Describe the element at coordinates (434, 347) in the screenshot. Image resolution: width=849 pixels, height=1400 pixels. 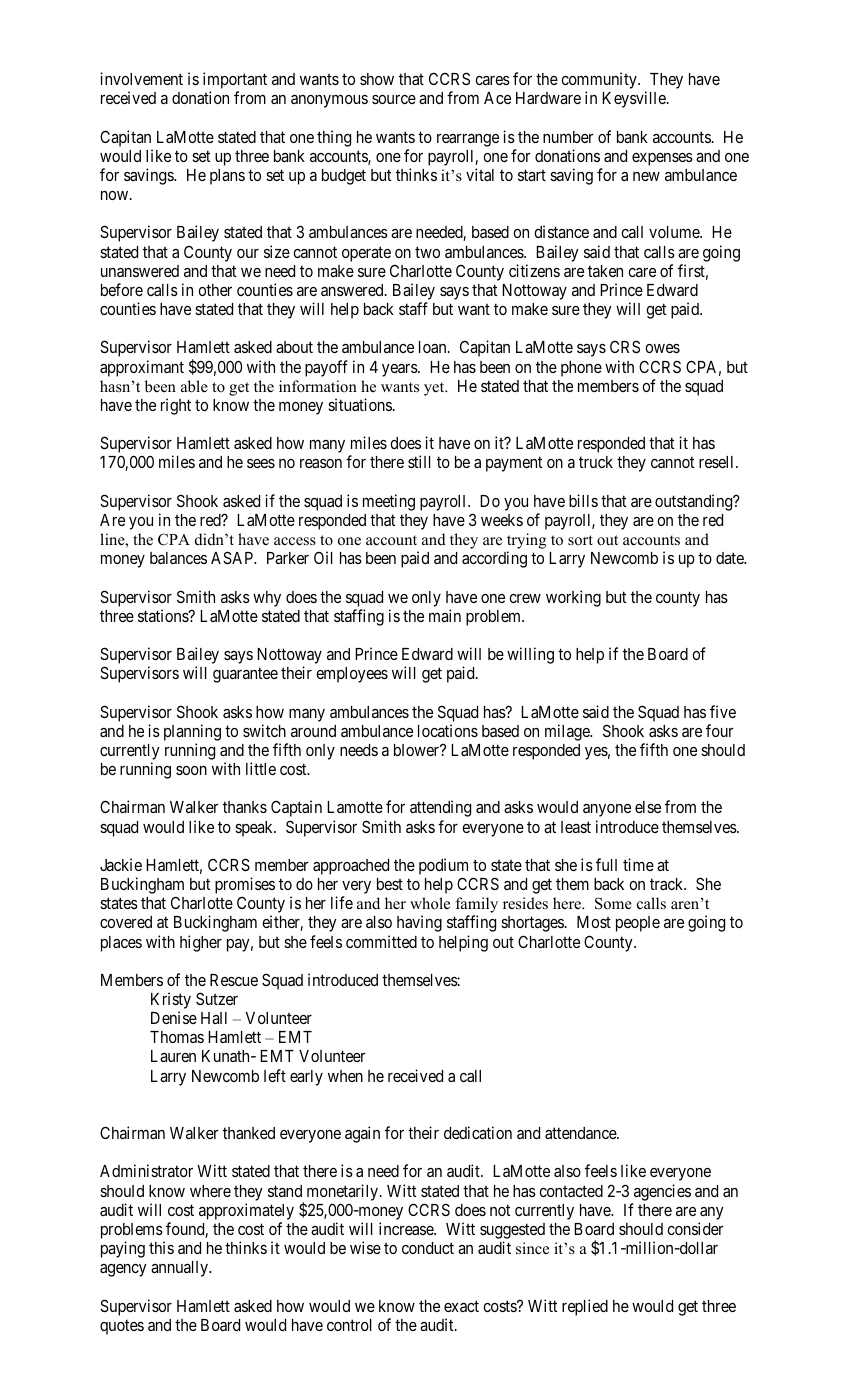
I see `loan` at that location.
